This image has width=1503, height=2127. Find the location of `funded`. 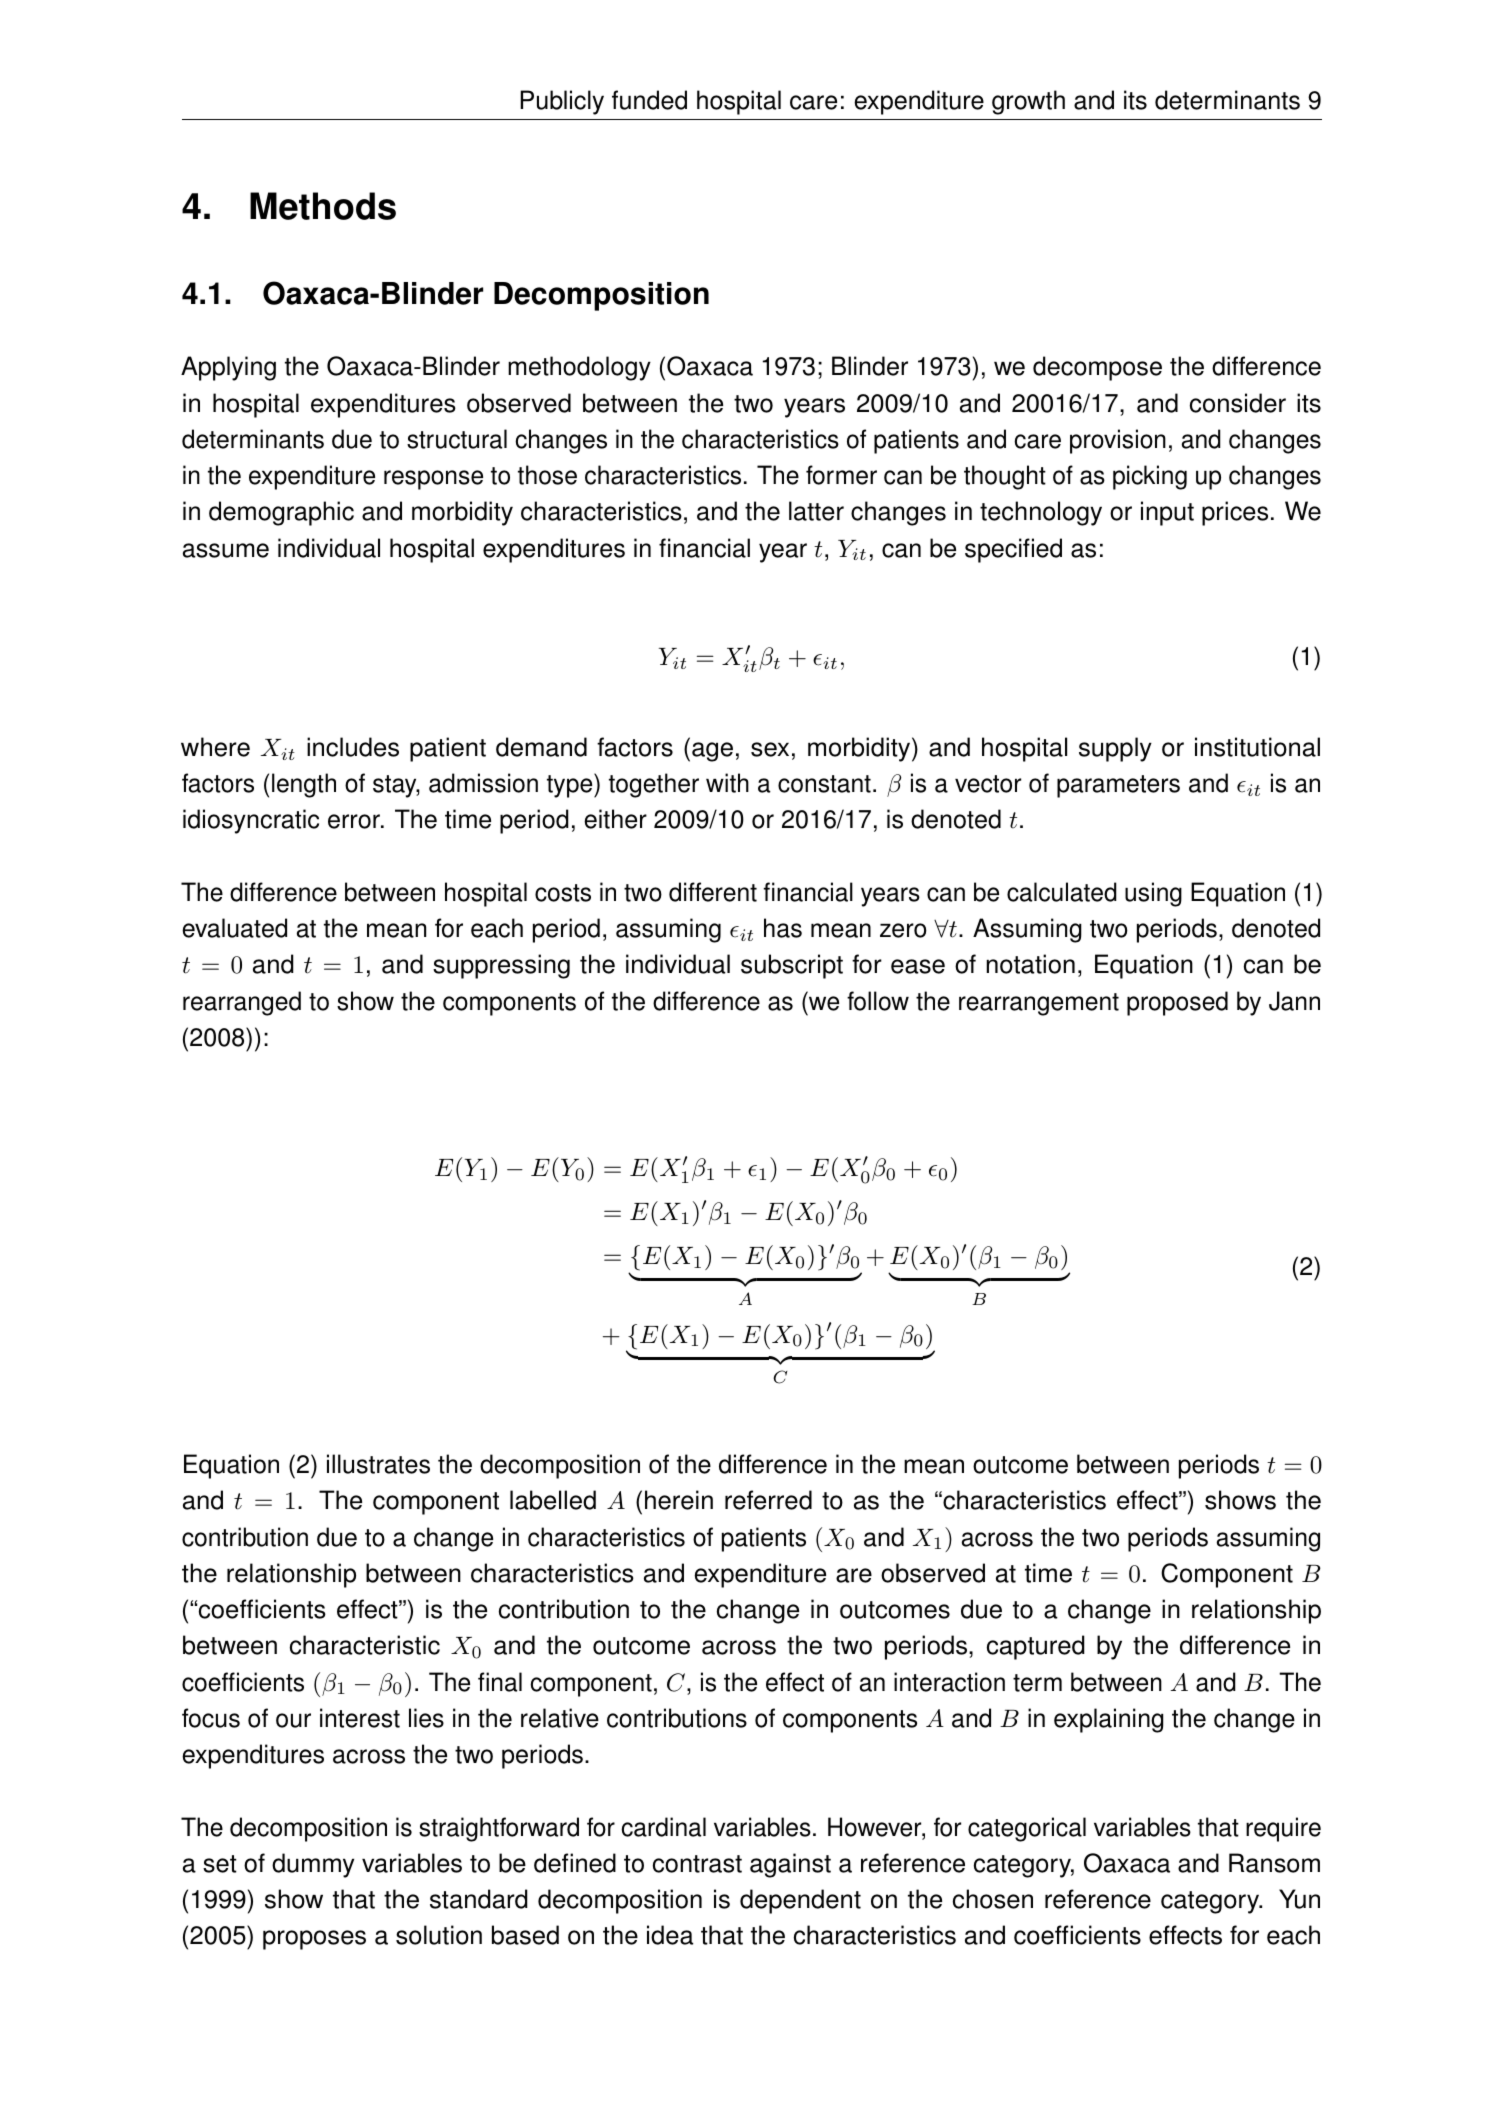

funded is located at coordinates (649, 100).
